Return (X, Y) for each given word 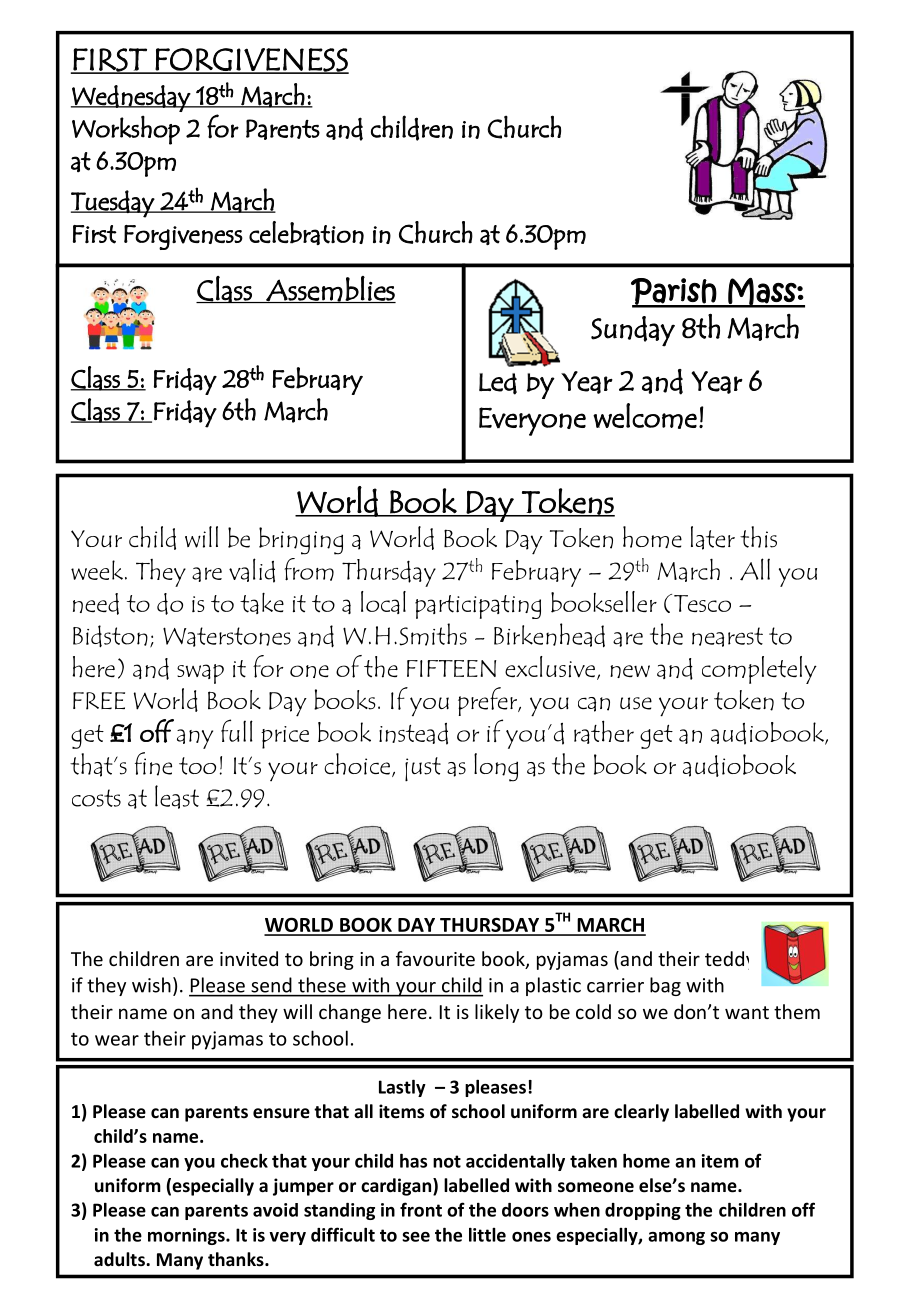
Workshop (126, 130)
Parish (674, 292)
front (421, 1209)
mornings (187, 1236)
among (676, 1238)
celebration (306, 233)
